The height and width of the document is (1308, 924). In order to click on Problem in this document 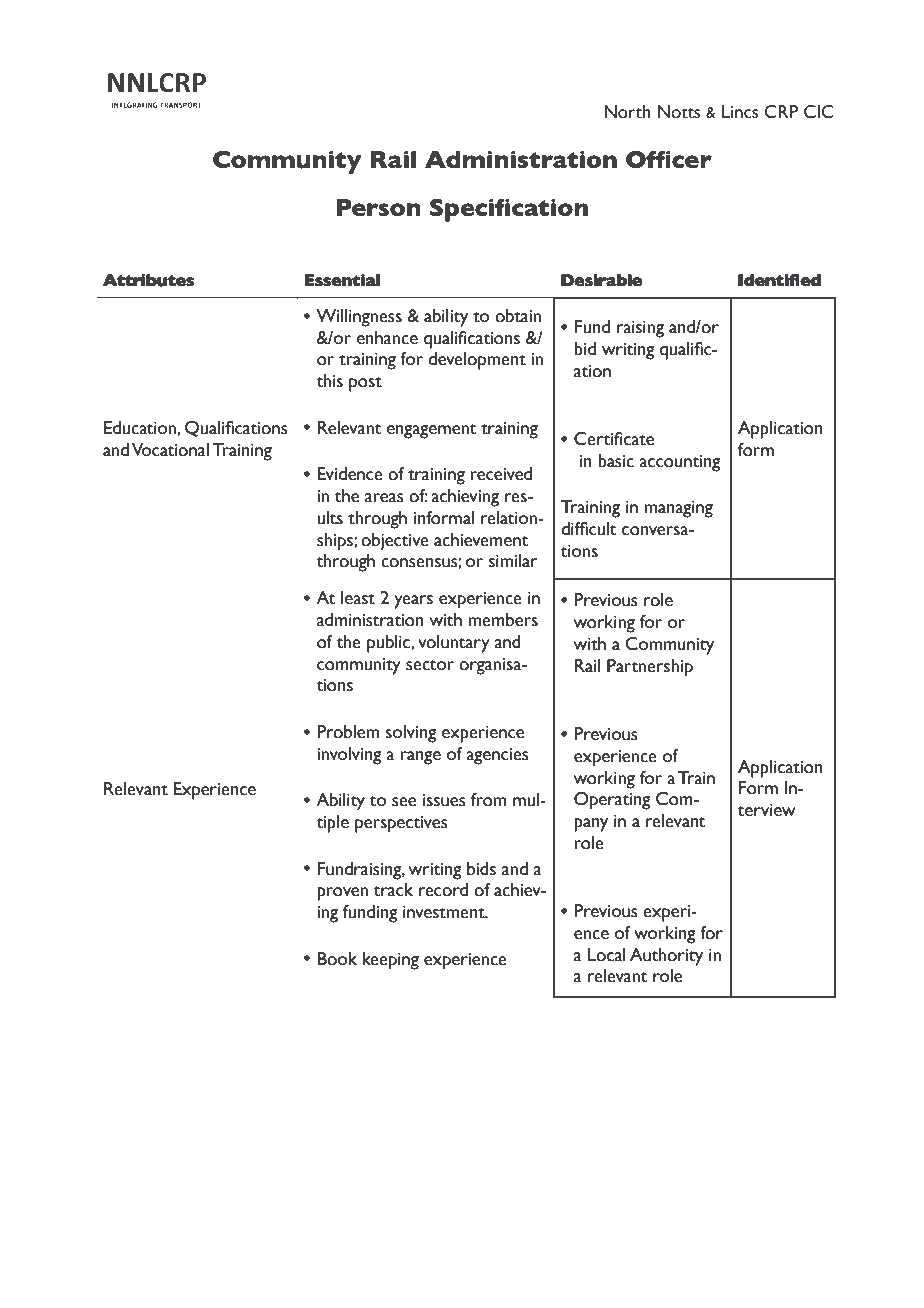, I will do `click(348, 732)`.
